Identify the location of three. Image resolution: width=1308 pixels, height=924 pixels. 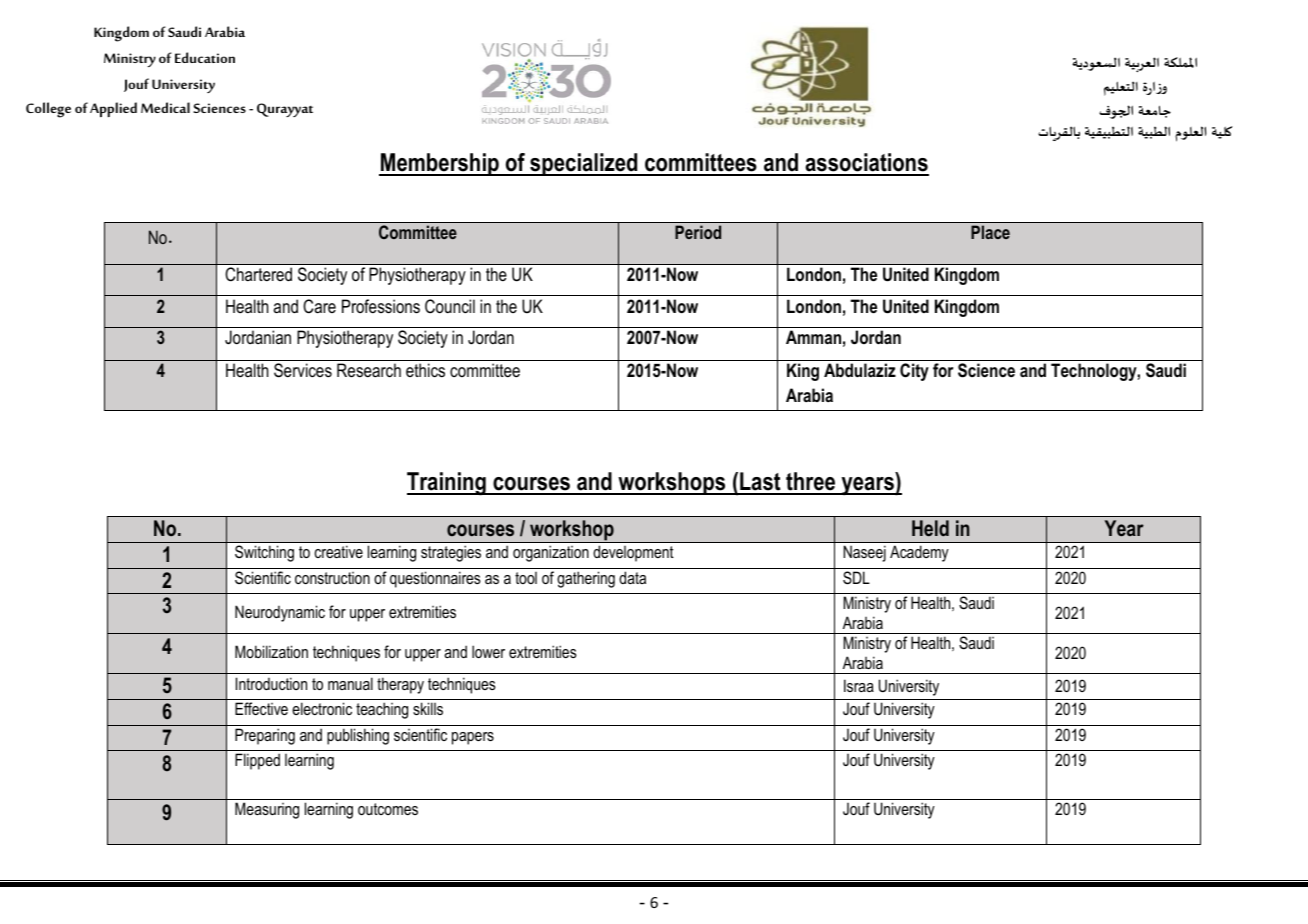
(811, 483).
